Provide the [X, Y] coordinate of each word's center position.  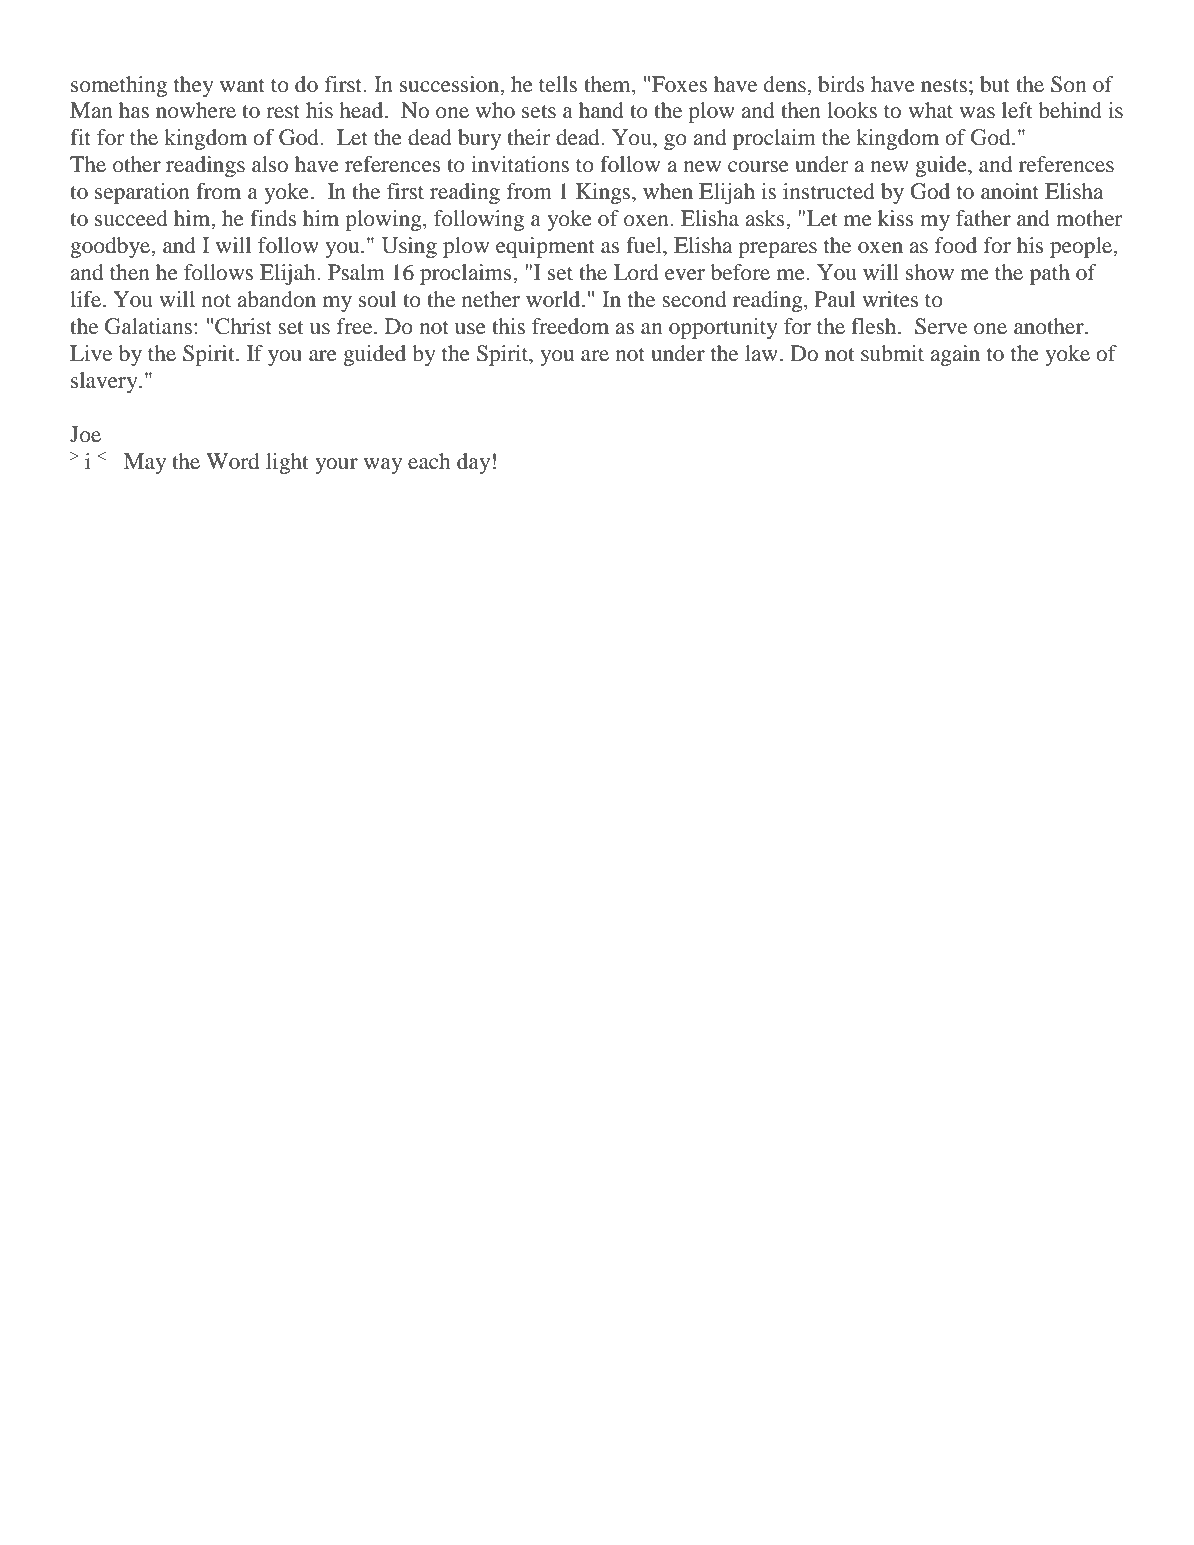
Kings [604, 193]
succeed [131, 218]
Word [232, 461]
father [983, 218]
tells [558, 84]
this [508, 326]
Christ [243, 326]
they [194, 86]
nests [944, 86]
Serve [941, 326]
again [955, 355]
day [473, 463]
